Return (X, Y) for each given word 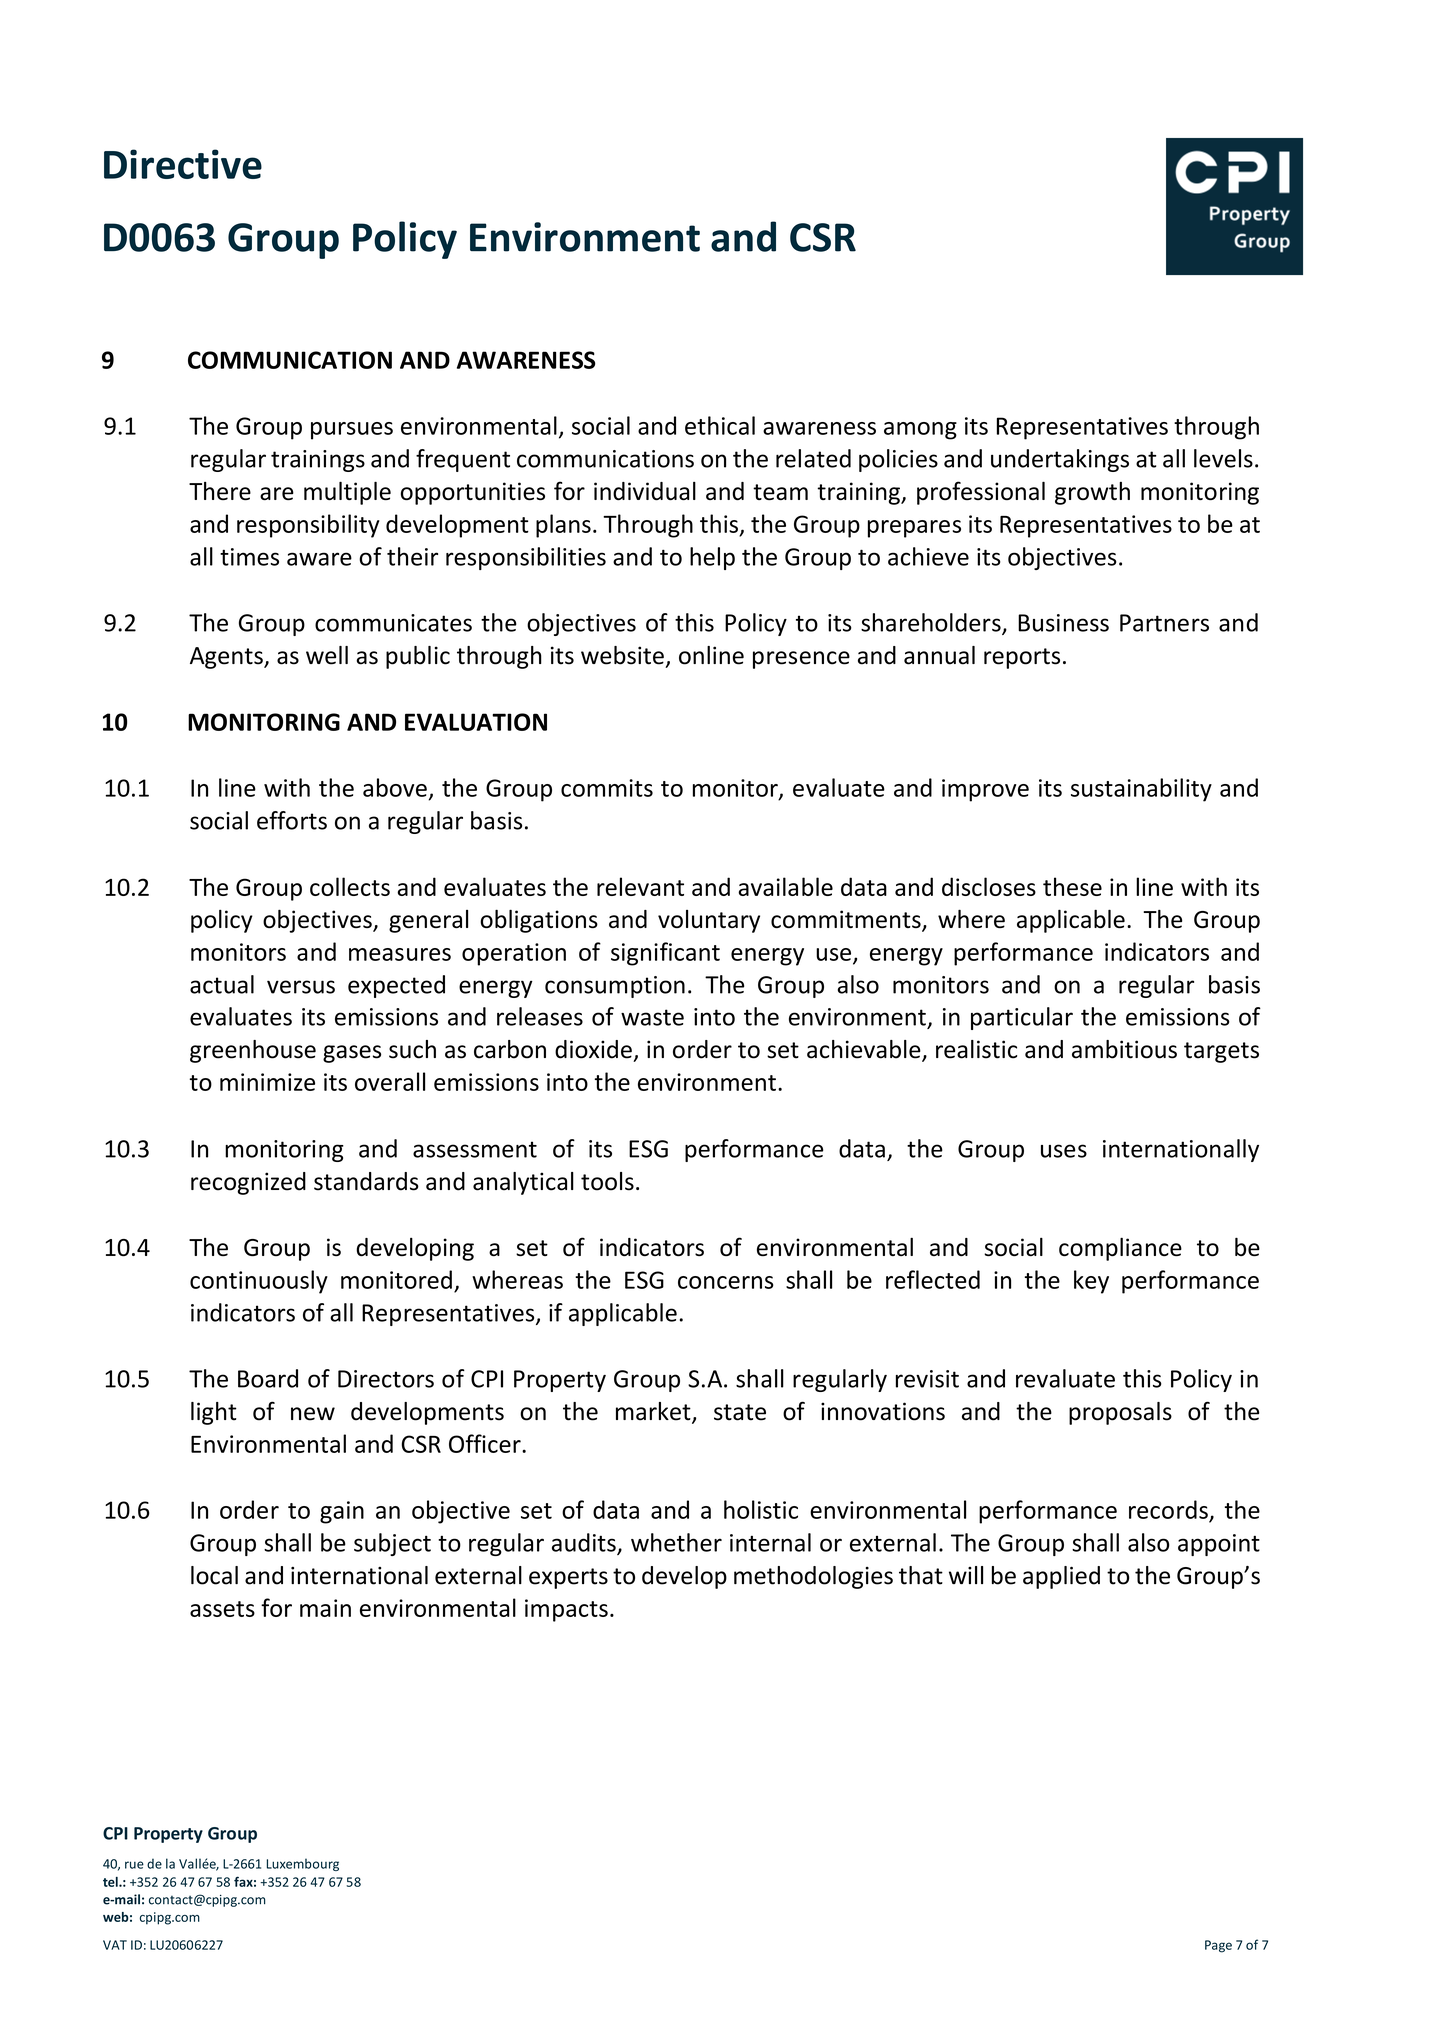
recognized (248, 1183)
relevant (640, 886)
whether (676, 1542)
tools (607, 1181)
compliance (1120, 1249)
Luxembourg (303, 1864)
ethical (720, 425)
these (1072, 886)
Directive (183, 164)
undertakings (1060, 460)
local (214, 1575)
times (249, 557)
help (712, 558)
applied (1061, 1577)
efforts (292, 820)
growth (1092, 493)
